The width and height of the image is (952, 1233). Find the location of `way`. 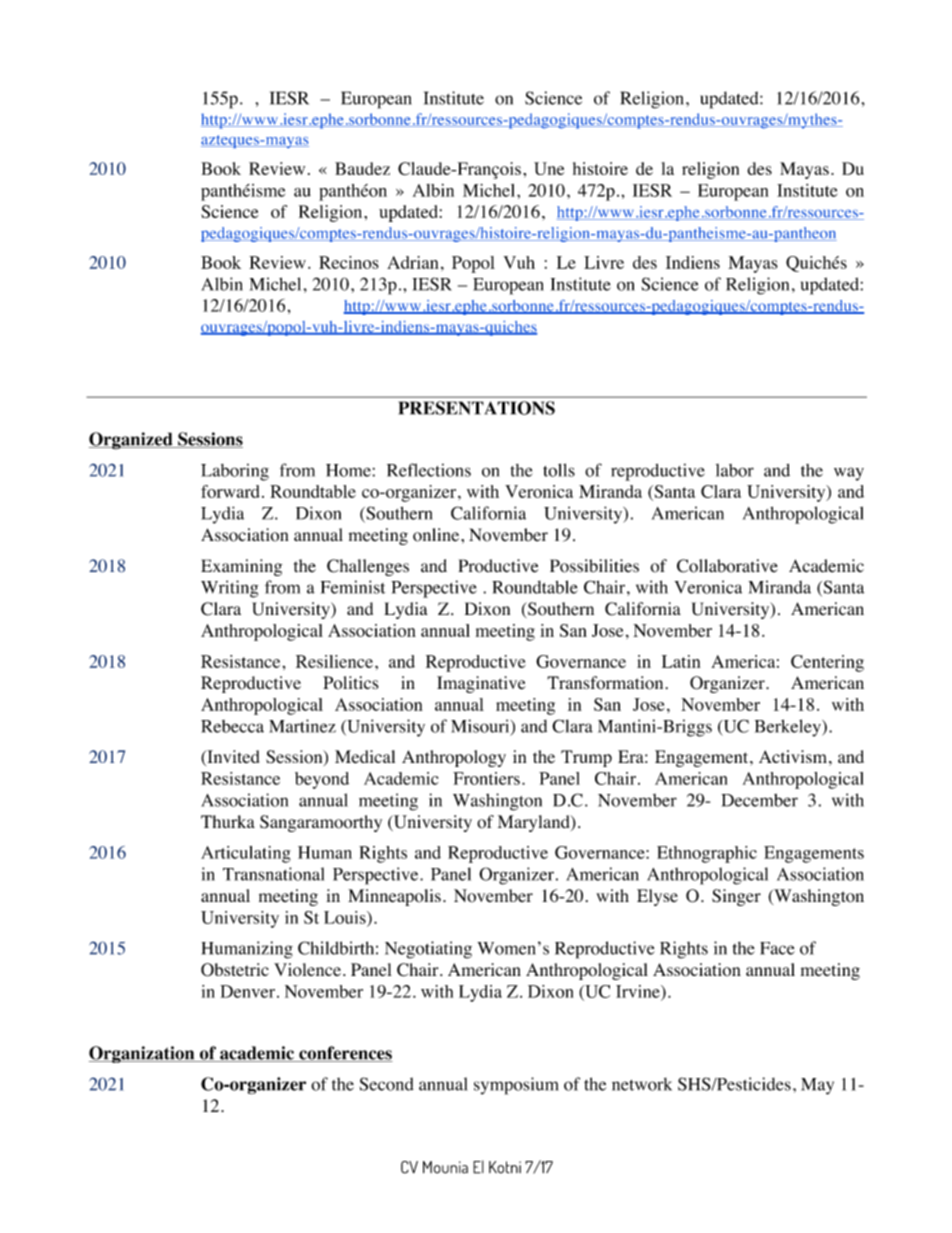

way is located at coordinates (849, 474).
